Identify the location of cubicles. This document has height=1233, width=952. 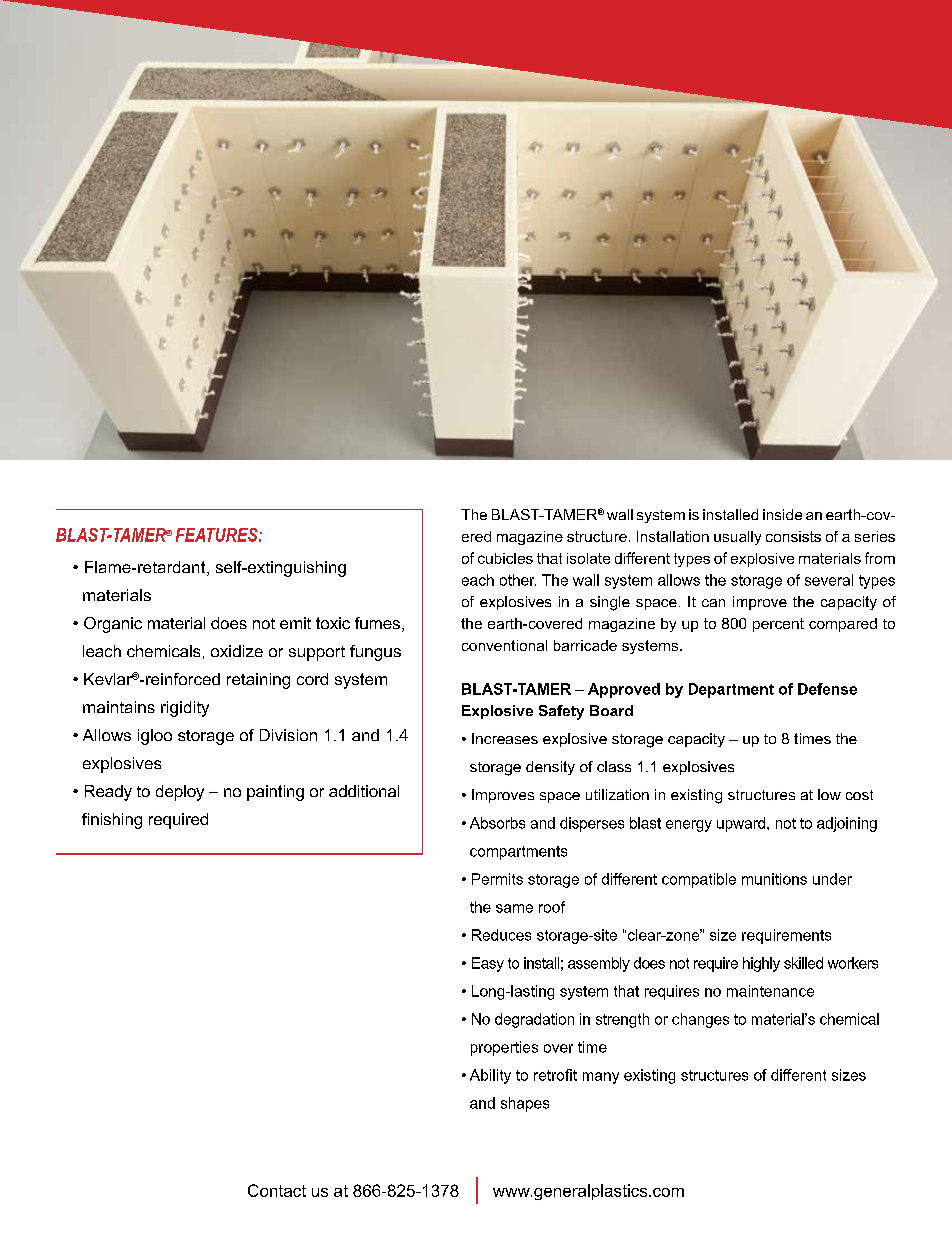
(505, 558).
